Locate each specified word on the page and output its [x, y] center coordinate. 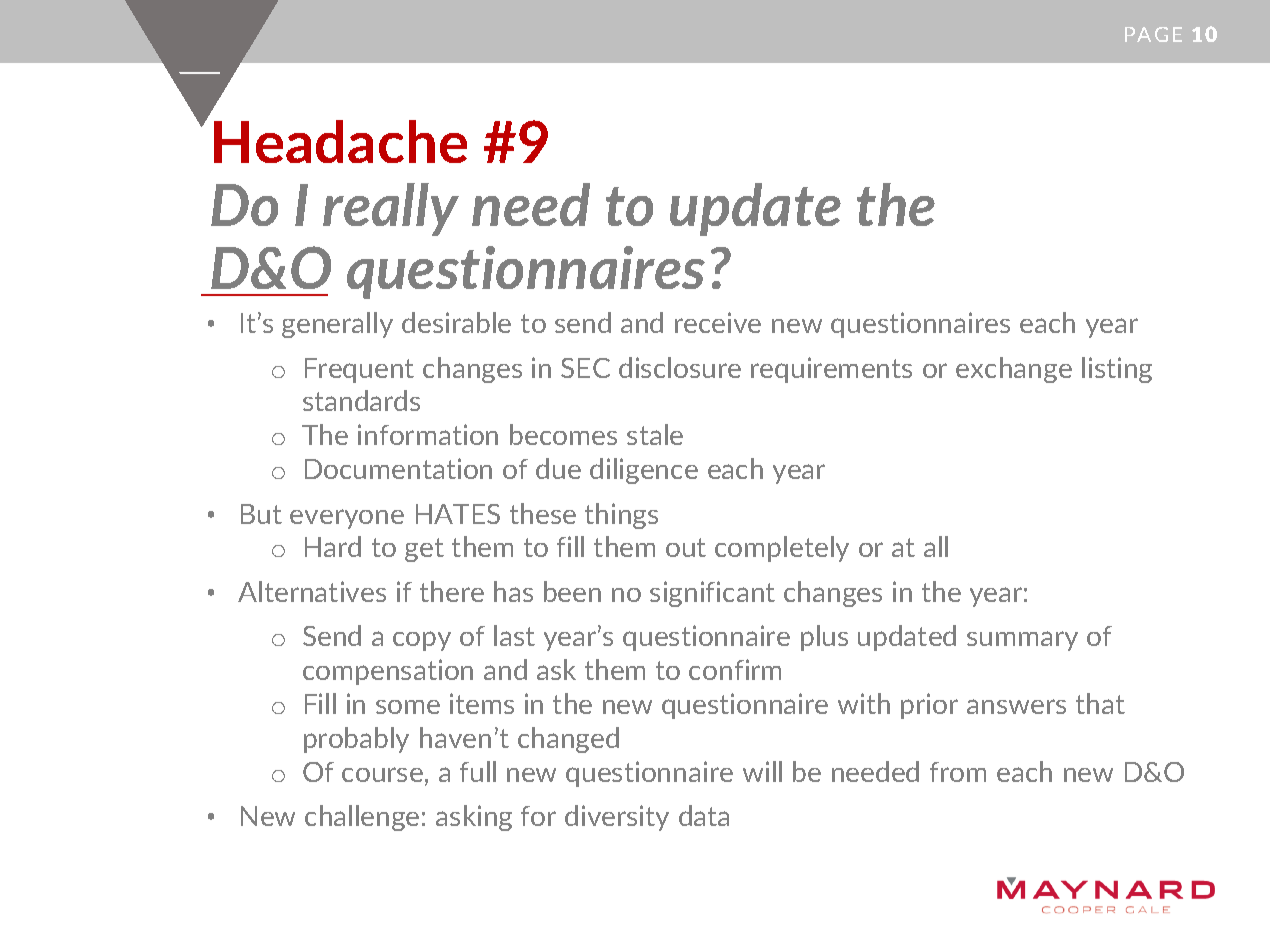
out [686, 547]
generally [337, 325]
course [382, 774]
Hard [333, 546]
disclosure [680, 367]
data [704, 815]
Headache [340, 141]
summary [1022, 641]
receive [718, 322]
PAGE [1153, 34]
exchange [1014, 370]
